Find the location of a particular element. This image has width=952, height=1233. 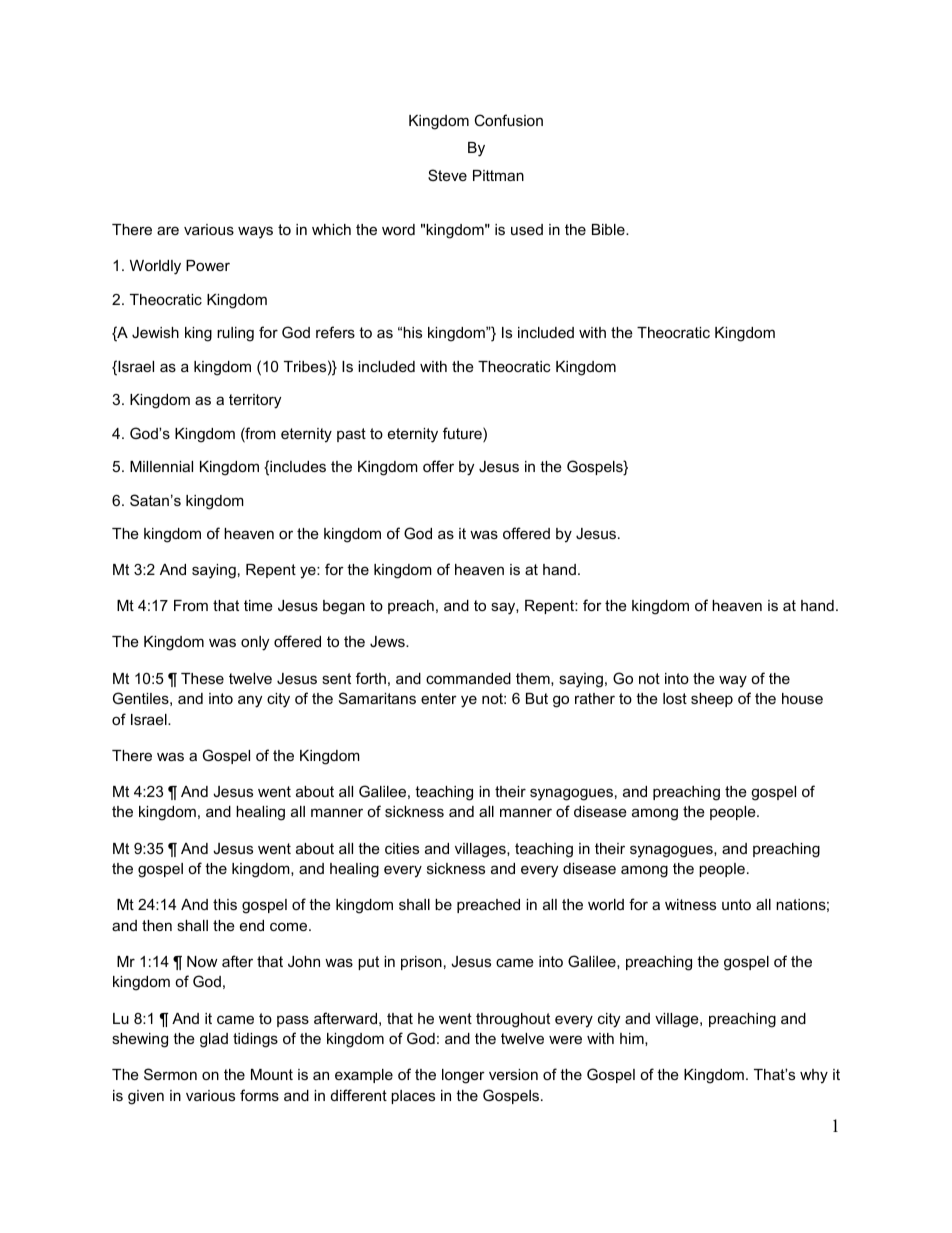

sheep is located at coordinates (712, 700).
